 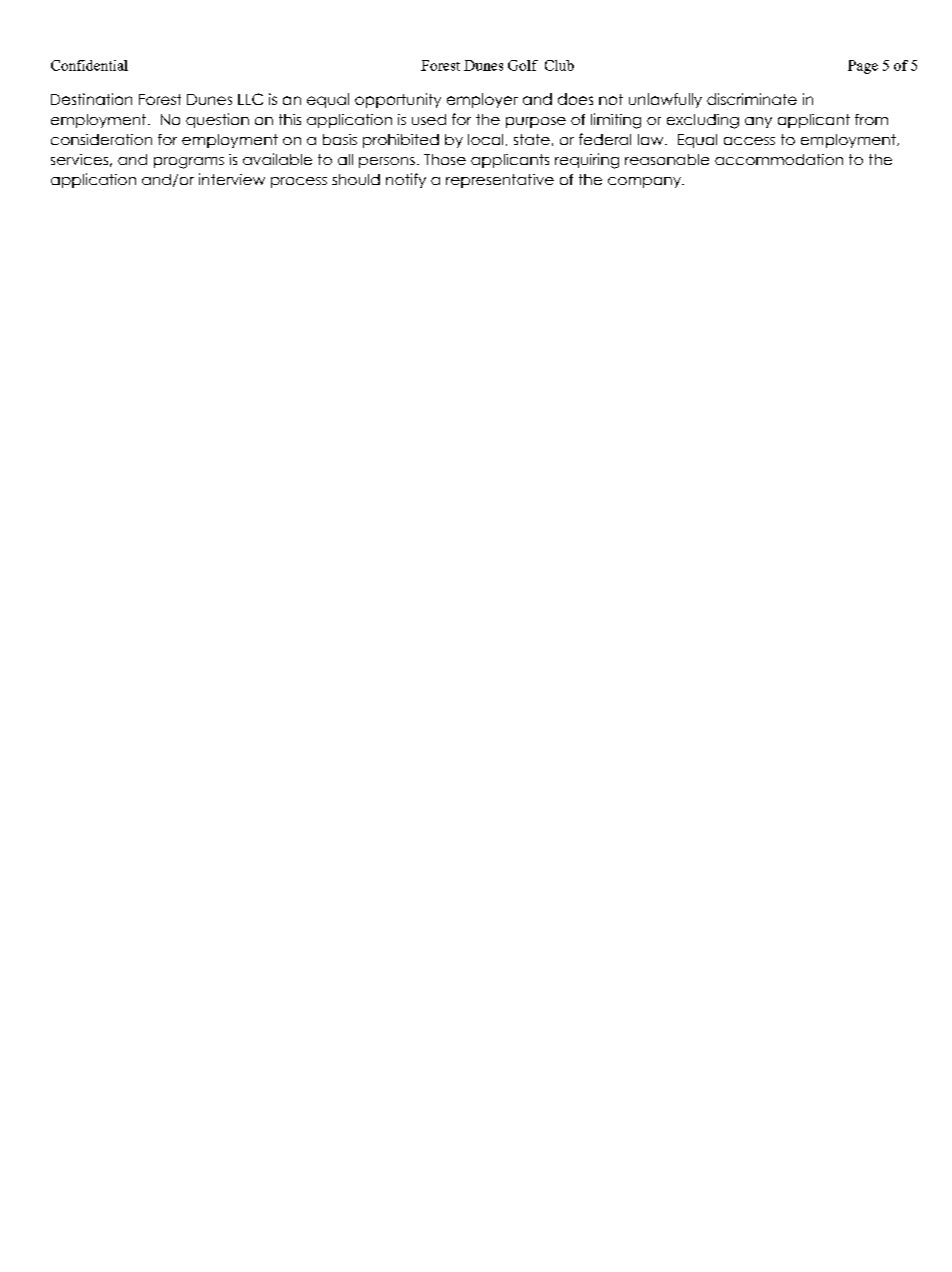 I want to click on consideration, so click(x=101, y=139).
